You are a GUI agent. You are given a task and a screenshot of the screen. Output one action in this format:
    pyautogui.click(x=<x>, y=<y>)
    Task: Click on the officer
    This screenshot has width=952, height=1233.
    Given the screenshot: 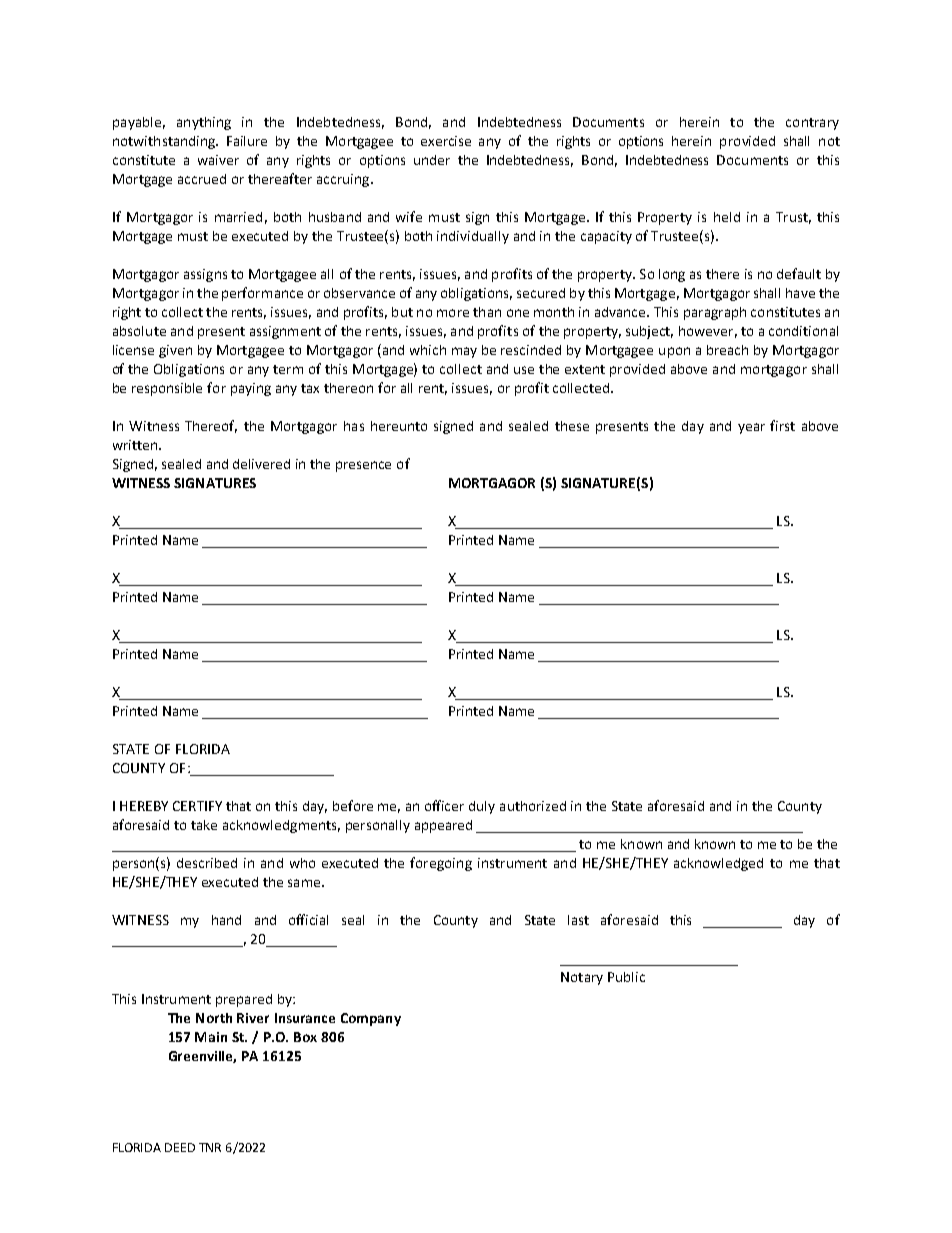 What is the action you would take?
    pyautogui.click(x=444, y=805)
